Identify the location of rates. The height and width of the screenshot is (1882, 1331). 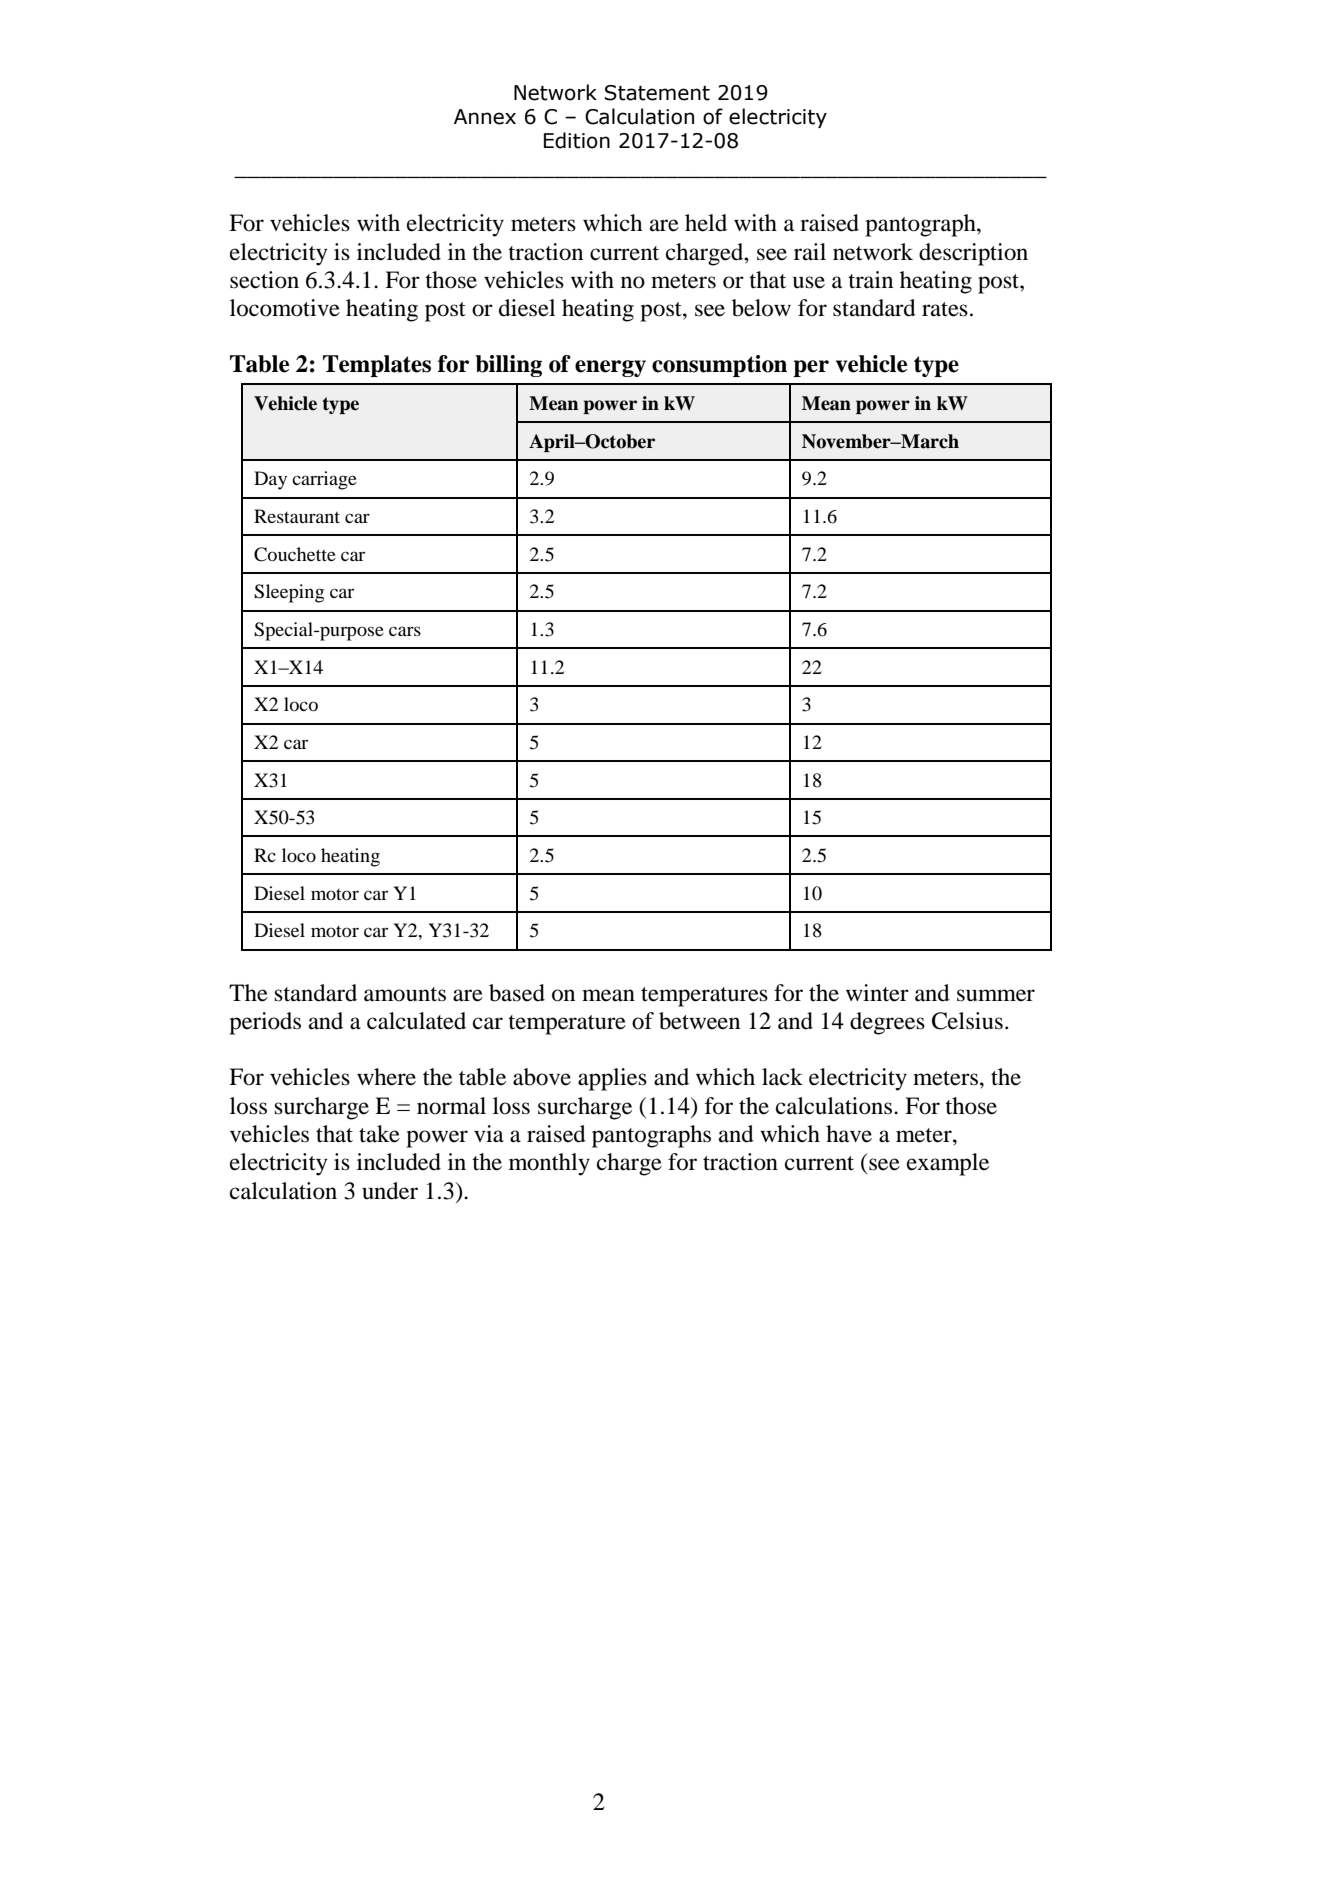
(945, 309).
